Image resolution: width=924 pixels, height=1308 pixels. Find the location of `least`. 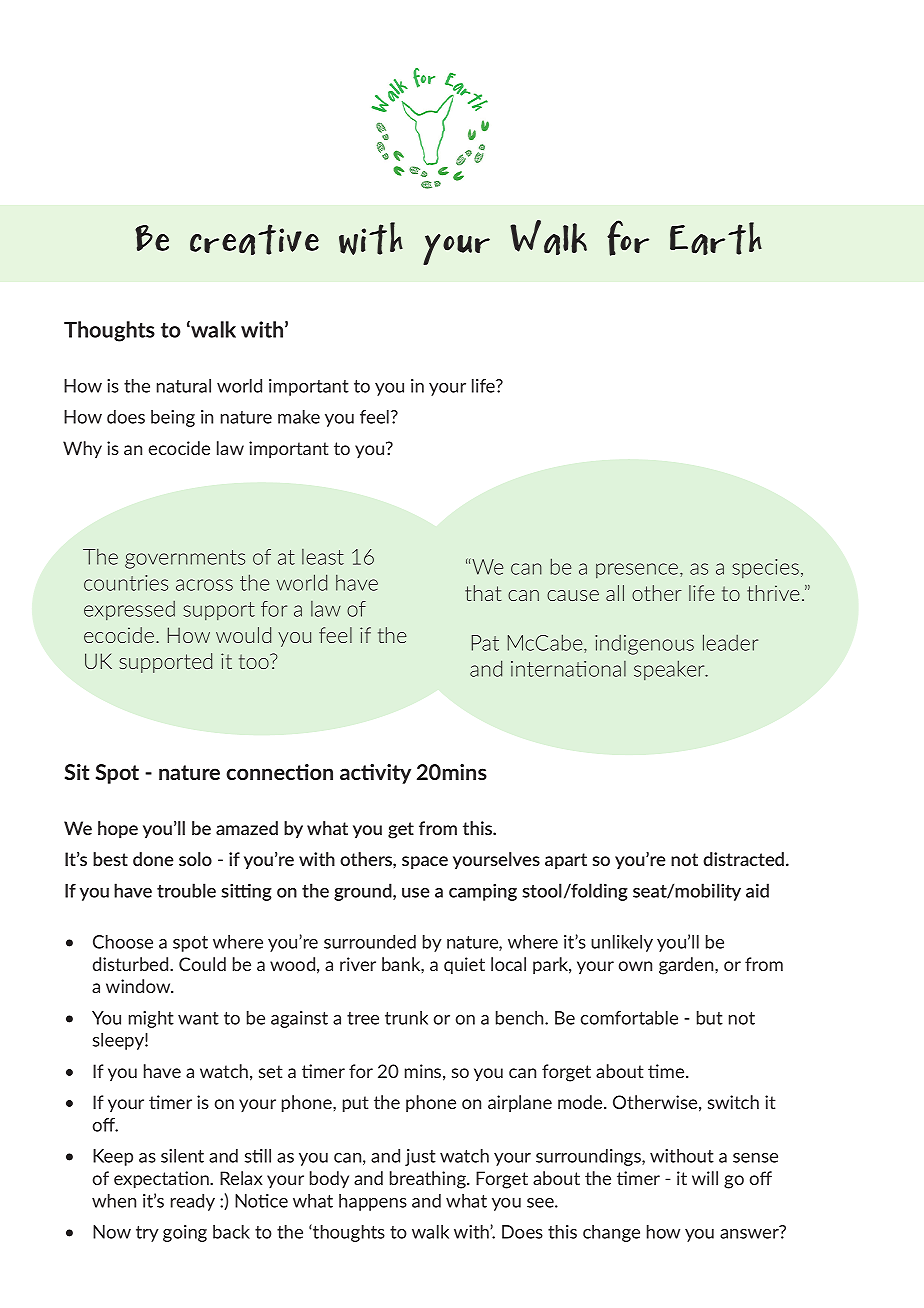

least is located at coordinates (323, 557).
